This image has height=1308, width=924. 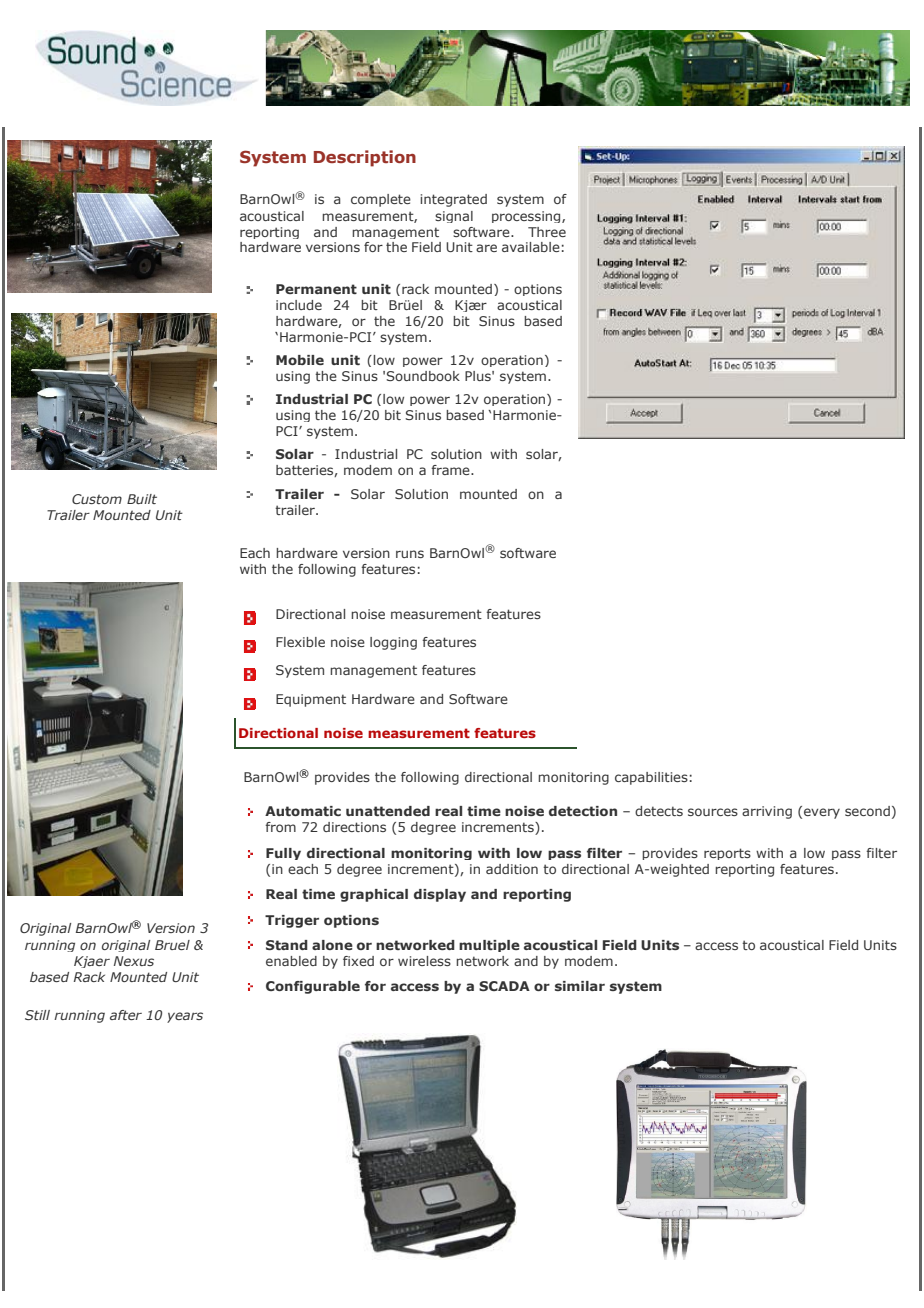 What do you see at coordinates (280, 827) in the image?
I see `from` at bounding box center [280, 827].
